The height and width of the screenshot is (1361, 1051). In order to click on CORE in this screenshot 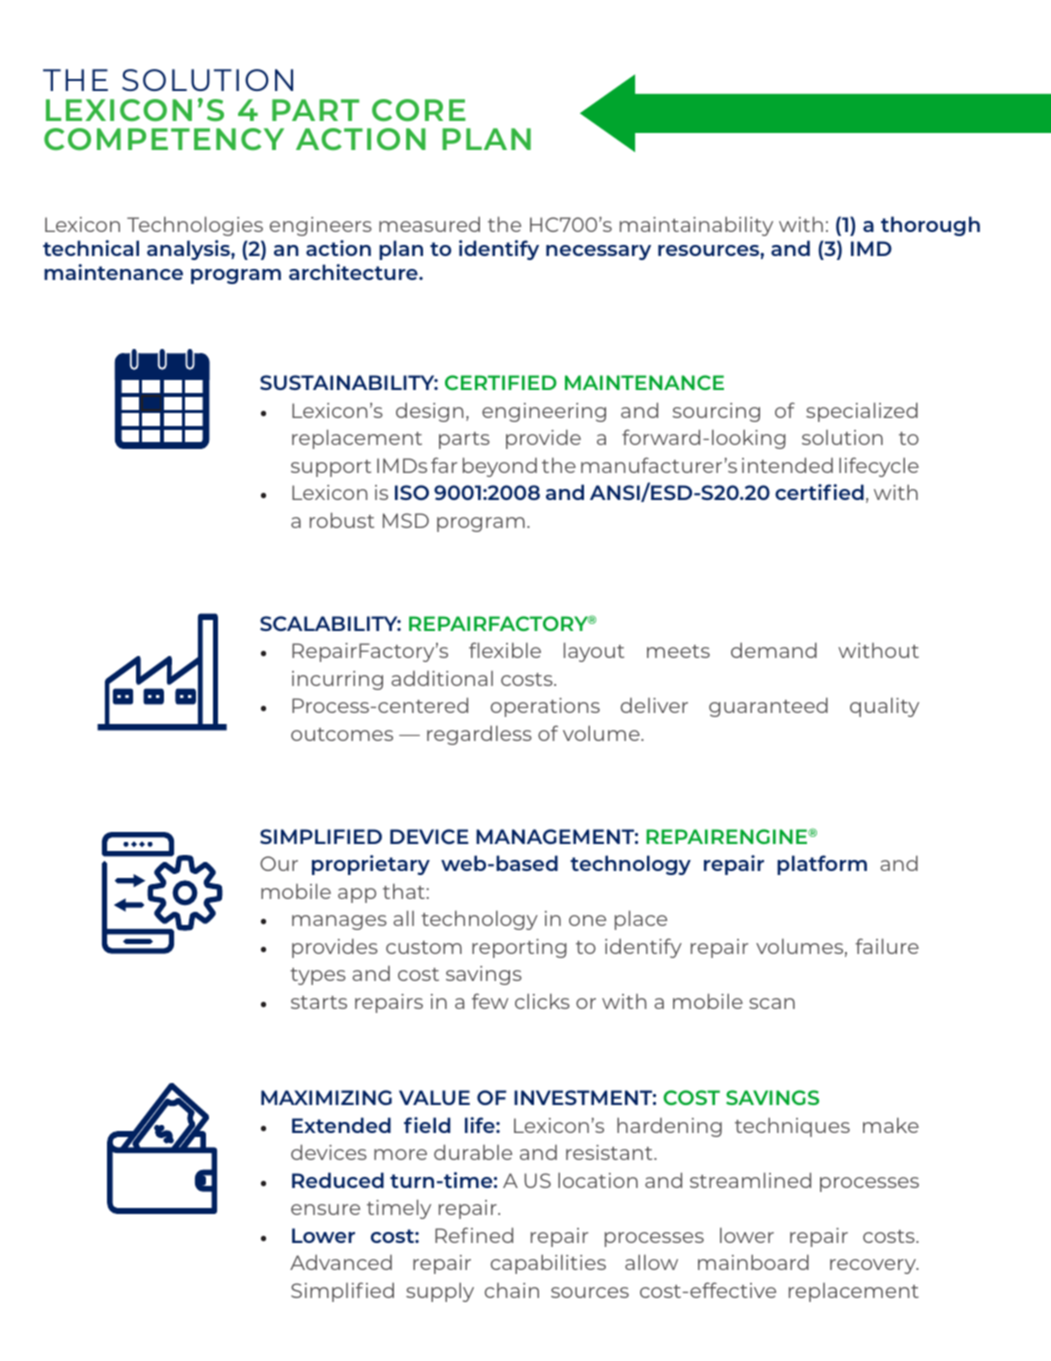, I will do `click(419, 110)`.
